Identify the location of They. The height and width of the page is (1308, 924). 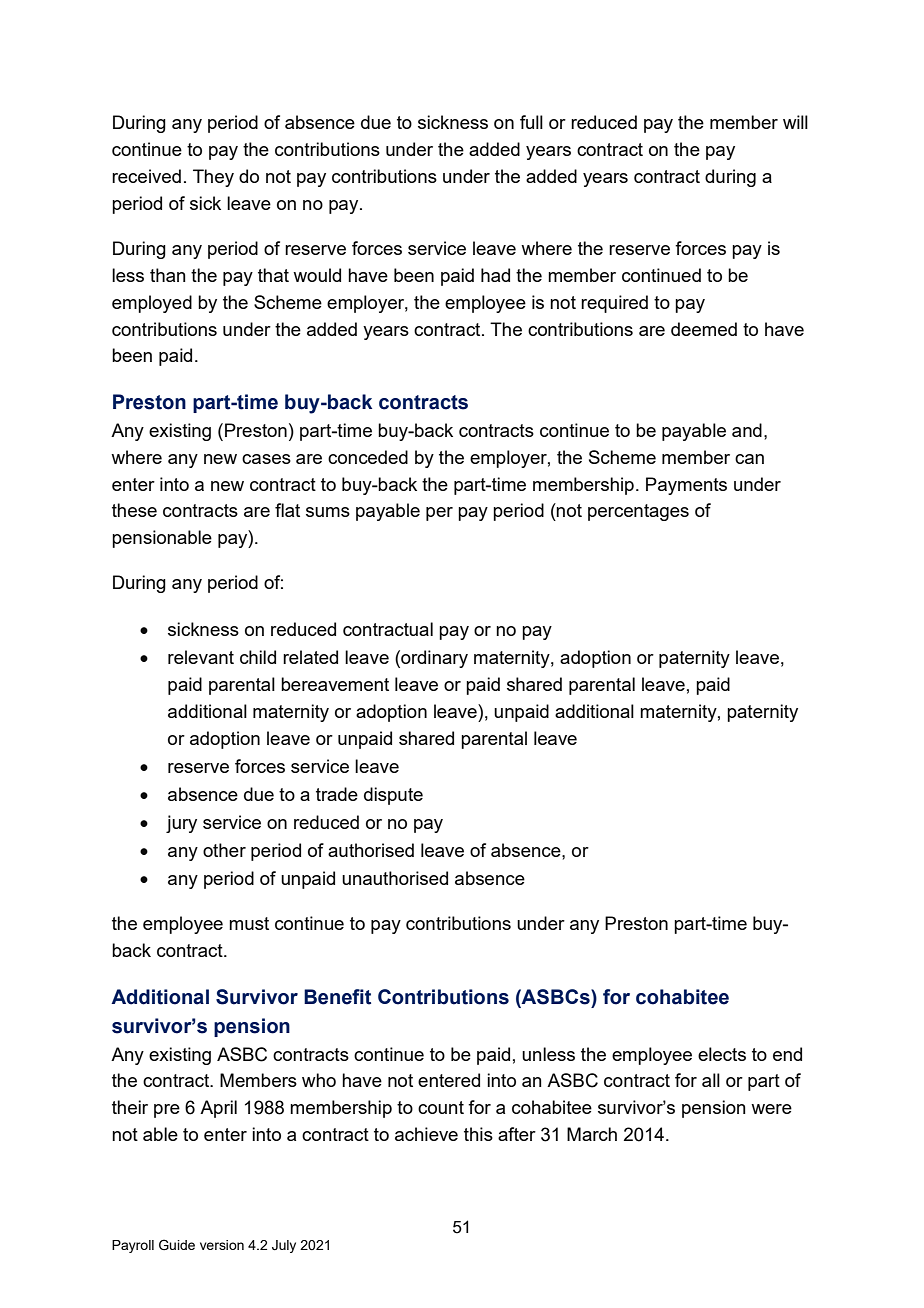
(213, 178).
